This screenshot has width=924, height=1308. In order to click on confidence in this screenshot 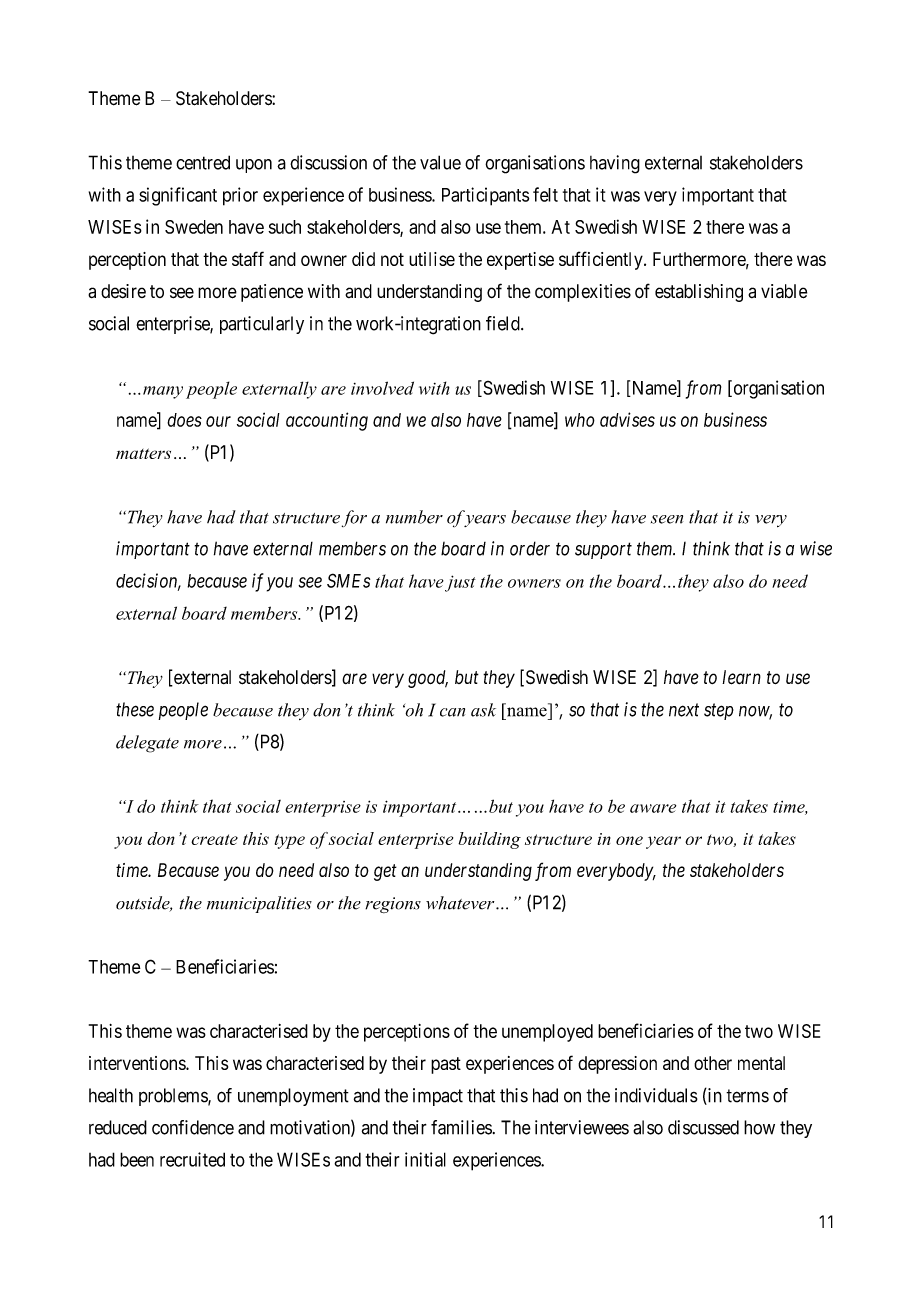, I will do `click(193, 1127)`.
